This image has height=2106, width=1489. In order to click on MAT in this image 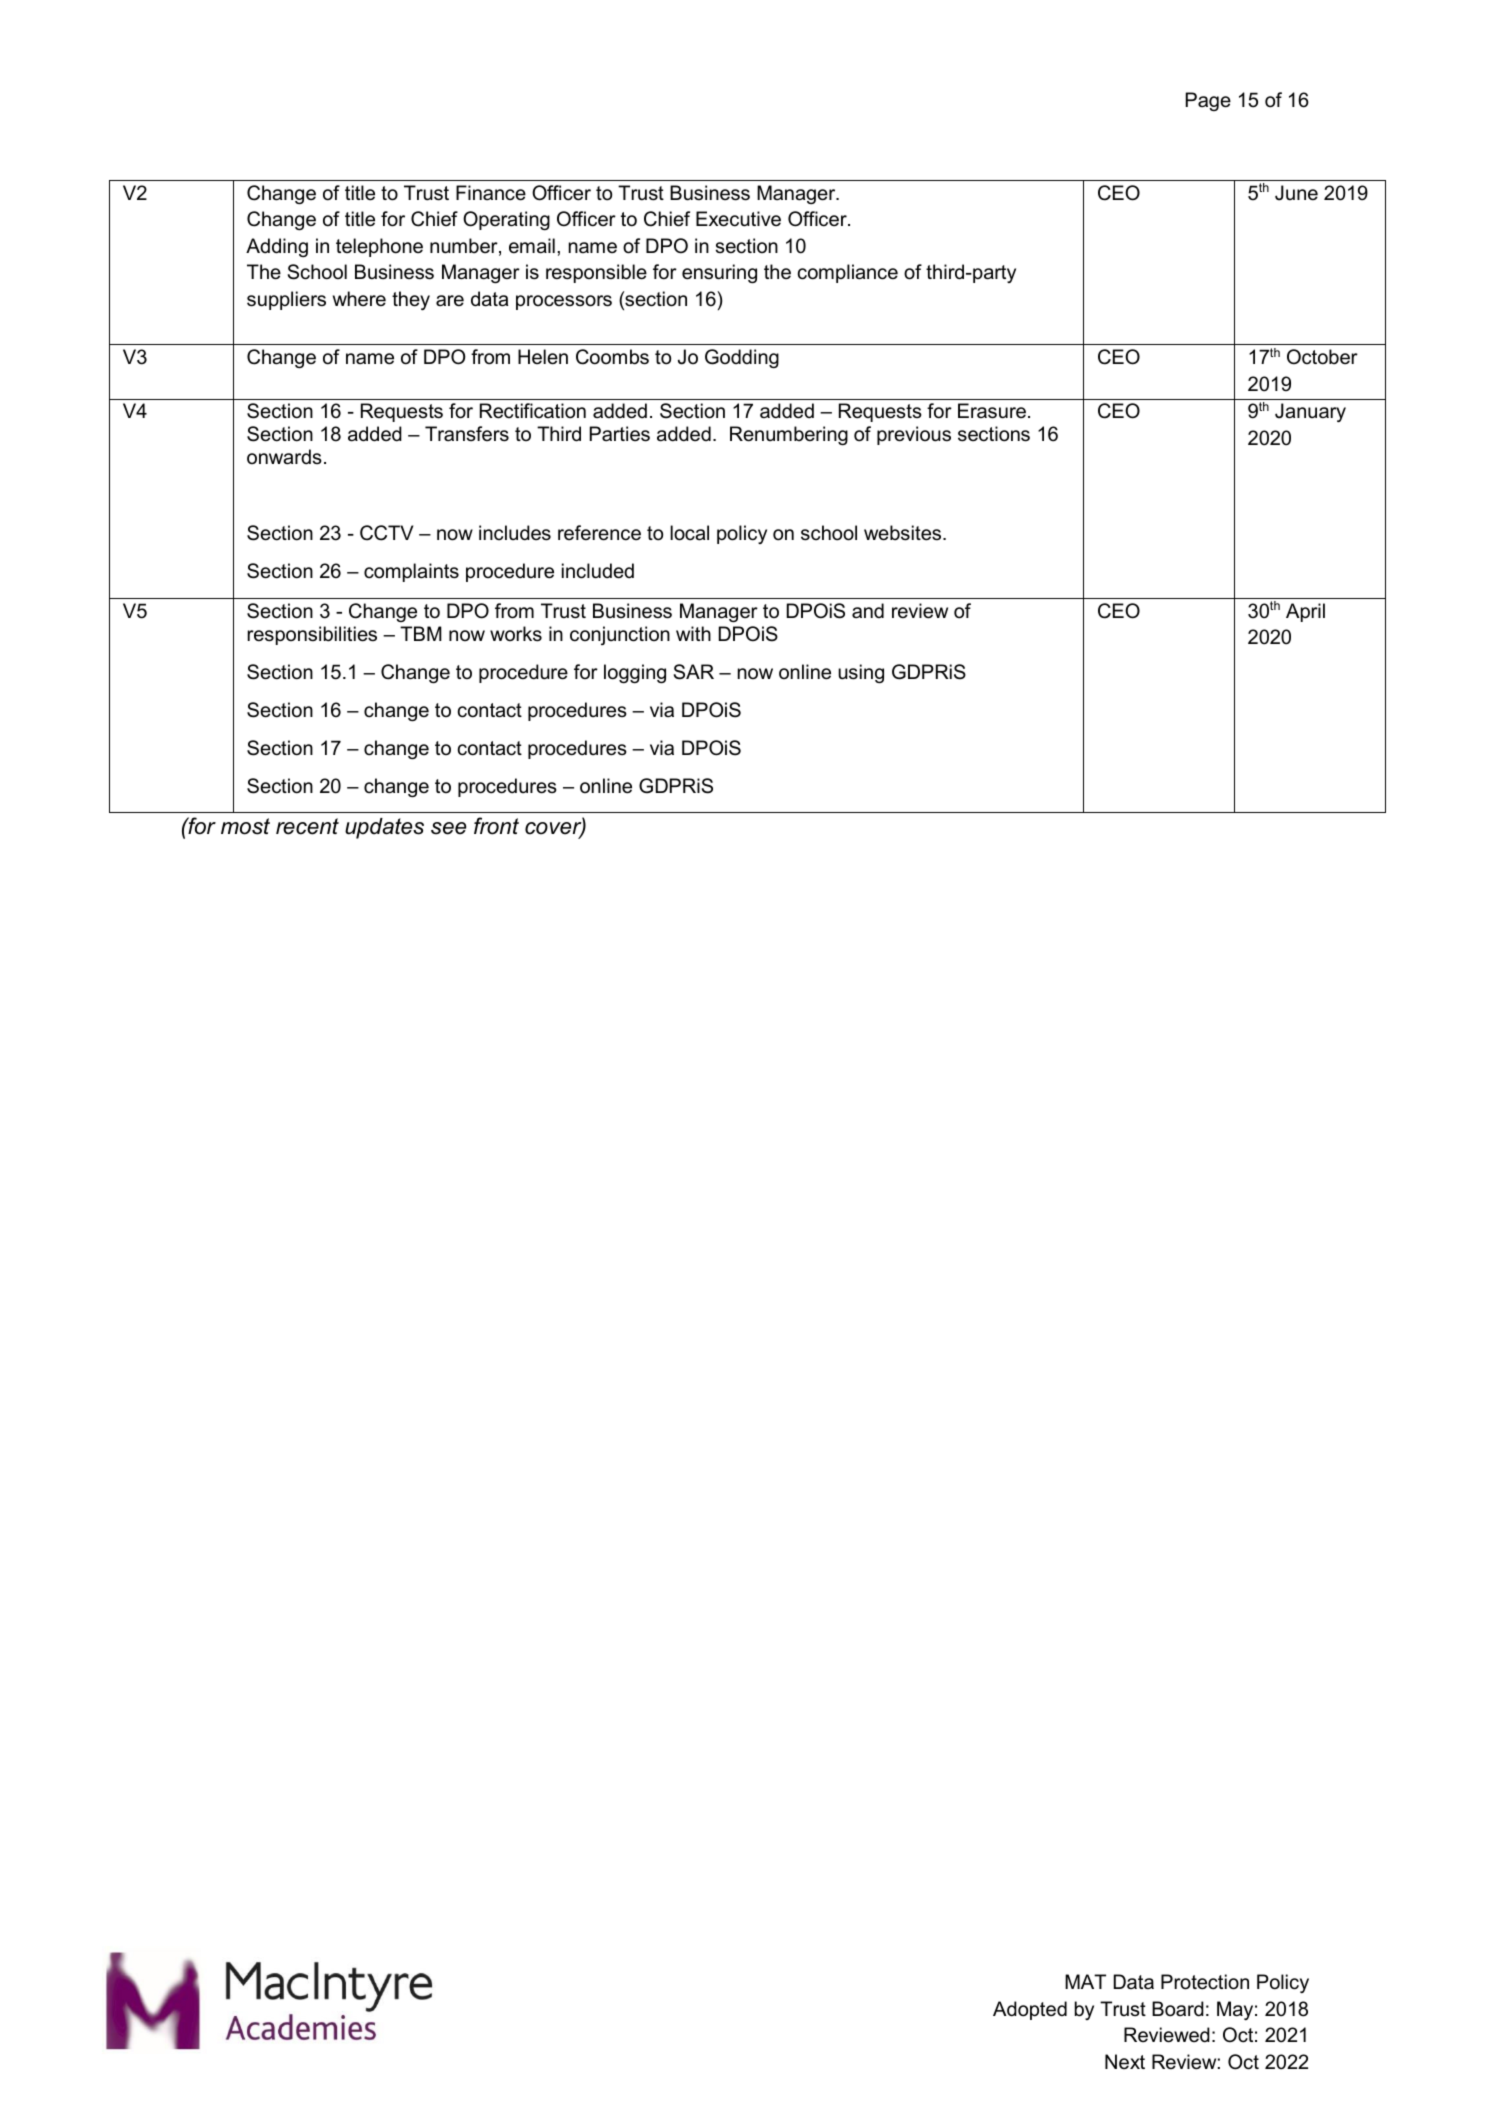, I will do `click(1085, 1981)`.
